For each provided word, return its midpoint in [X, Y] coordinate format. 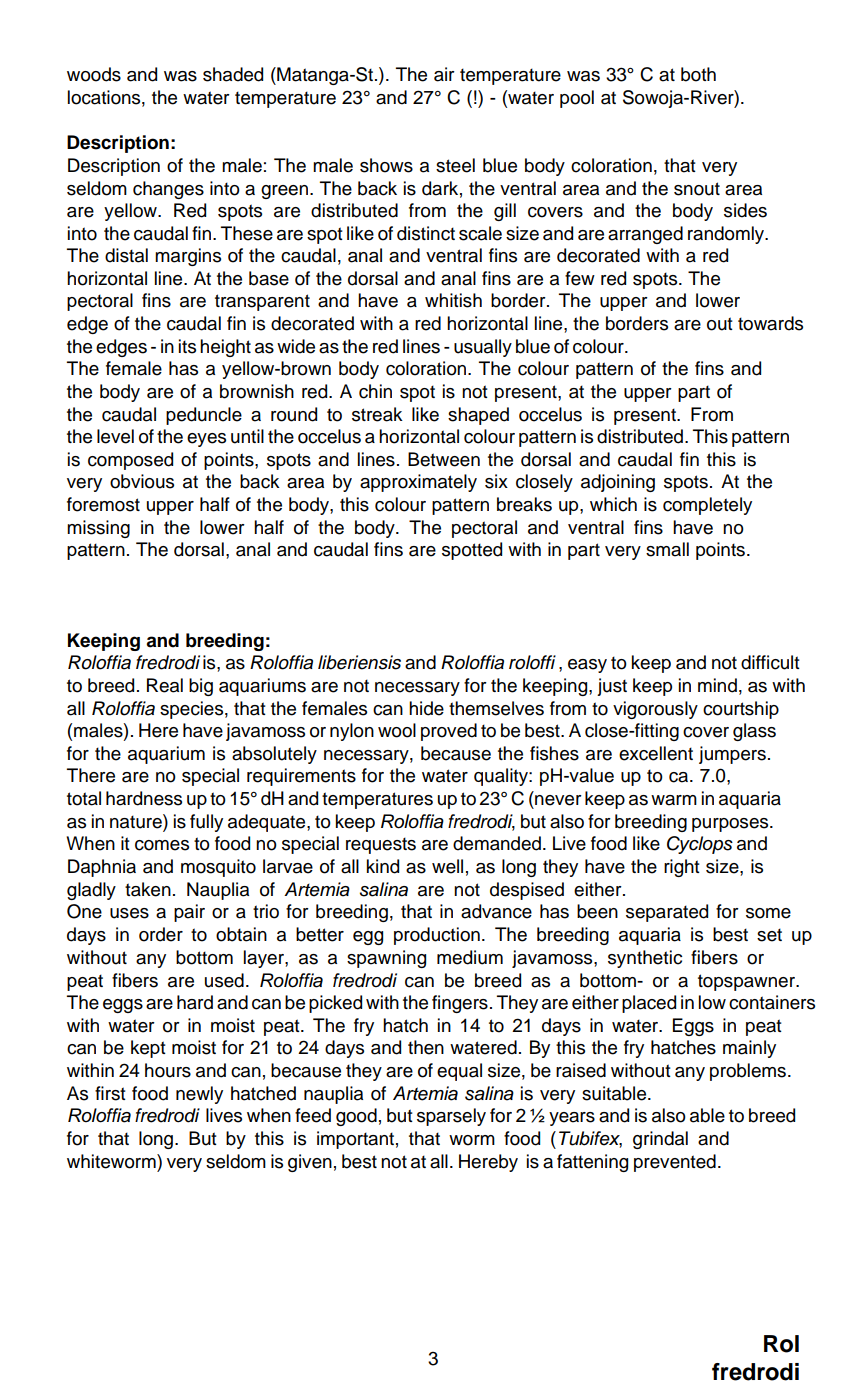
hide [426, 708]
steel [455, 165]
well [447, 866]
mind [717, 685]
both [698, 74]
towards [770, 323]
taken [148, 889]
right [682, 868]
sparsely [451, 1117]
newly [199, 1095]
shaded [233, 74]
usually [483, 348]
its [187, 346]
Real [165, 685]
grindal [660, 1140]
